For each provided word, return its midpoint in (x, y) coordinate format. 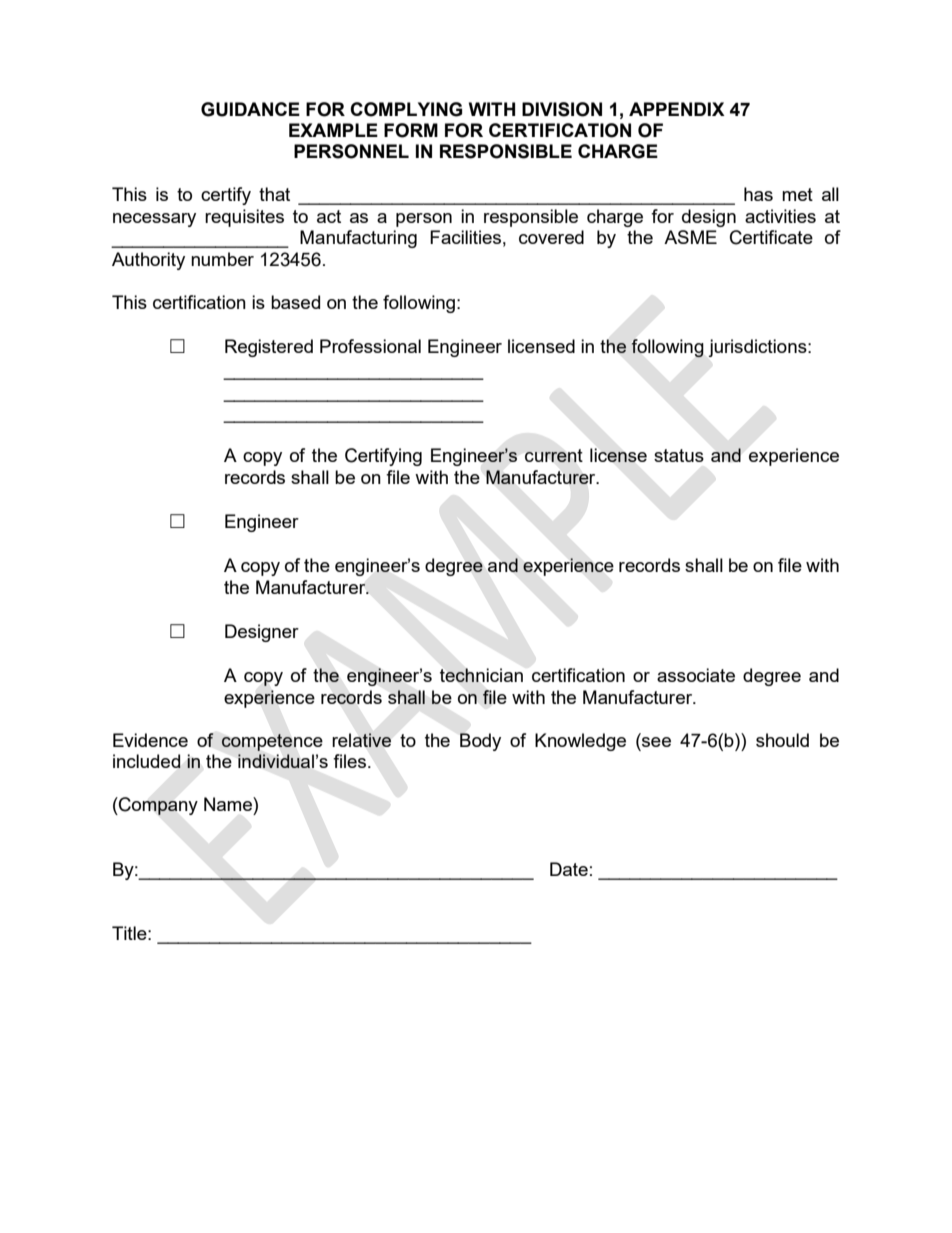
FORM (411, 130)
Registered (269, 348)
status (679, 455)
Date (569, 869)
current (554, 455)
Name (229, 804)
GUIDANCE (250, 109)
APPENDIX (677, 109)
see (655, 740)
